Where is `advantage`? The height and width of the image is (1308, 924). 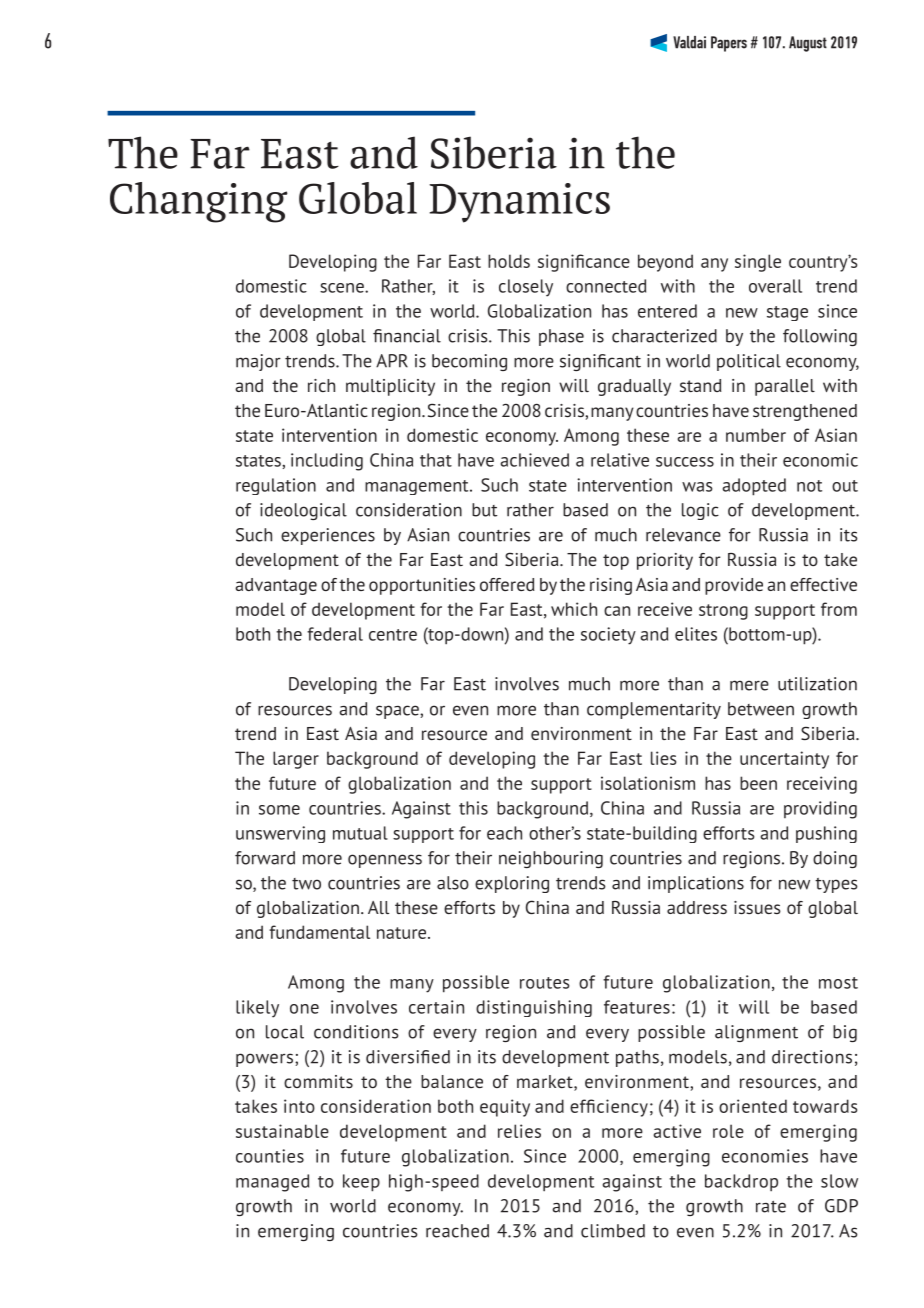
advantage is located at coordinates (276, 586).
